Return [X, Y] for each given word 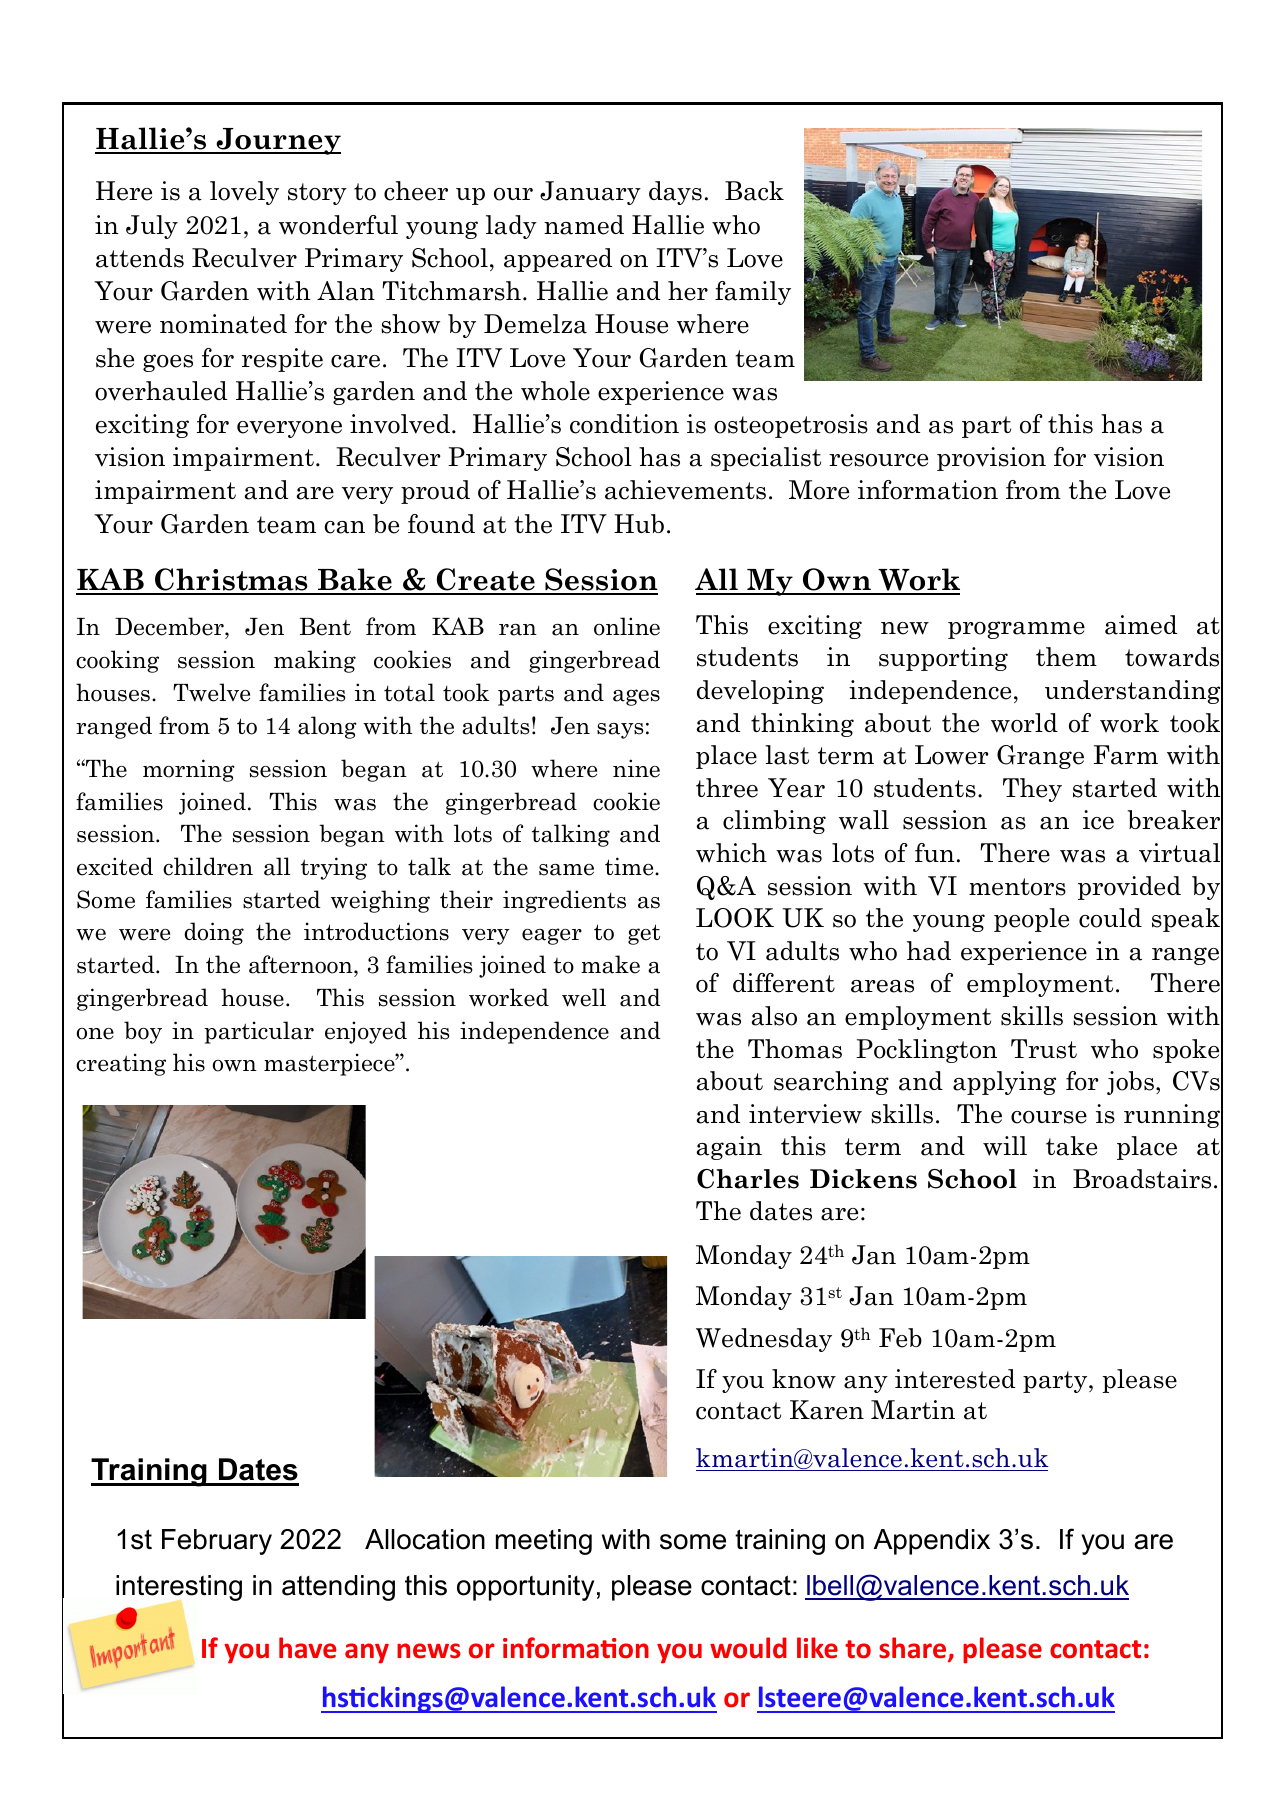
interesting [179, 1589]
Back [754, 191]
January [590, 193]
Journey [277, 141]
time [630, 866]
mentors [1017, 887]
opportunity [525, 1588]
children [208, 866]
